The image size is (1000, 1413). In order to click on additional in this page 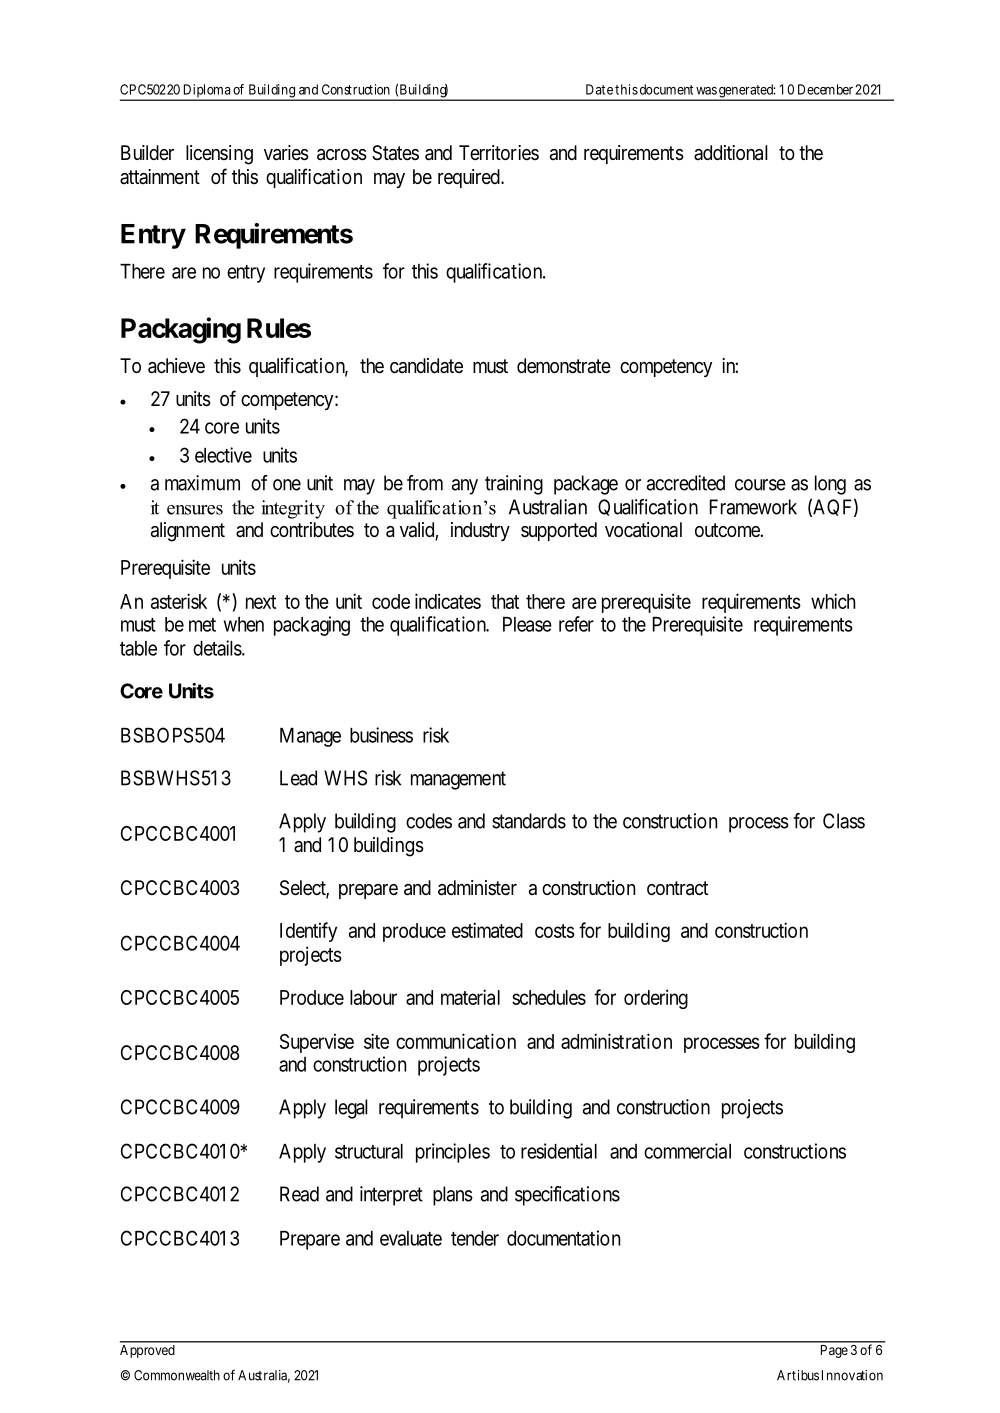, I will do `click(731, 153)`.
